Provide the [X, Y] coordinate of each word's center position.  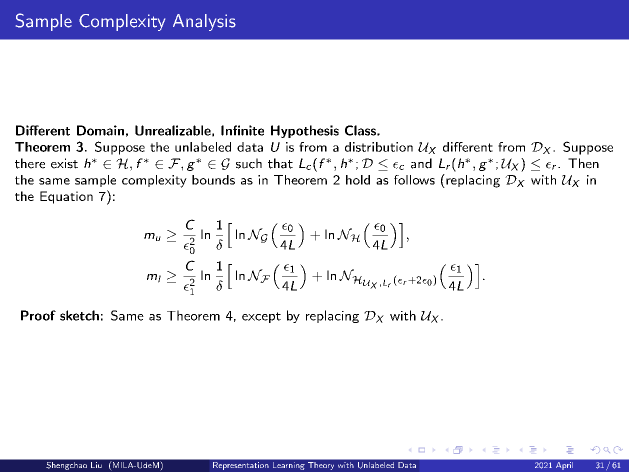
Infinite [242, 130]
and [421, 163]
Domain [100, 130]
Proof [38, 315]
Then [583, 163]
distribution [379, 147]
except [261, 317]
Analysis [204, 22]
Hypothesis [305, 131]
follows [414, 180]
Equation [66, 197]
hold [358, 180]
